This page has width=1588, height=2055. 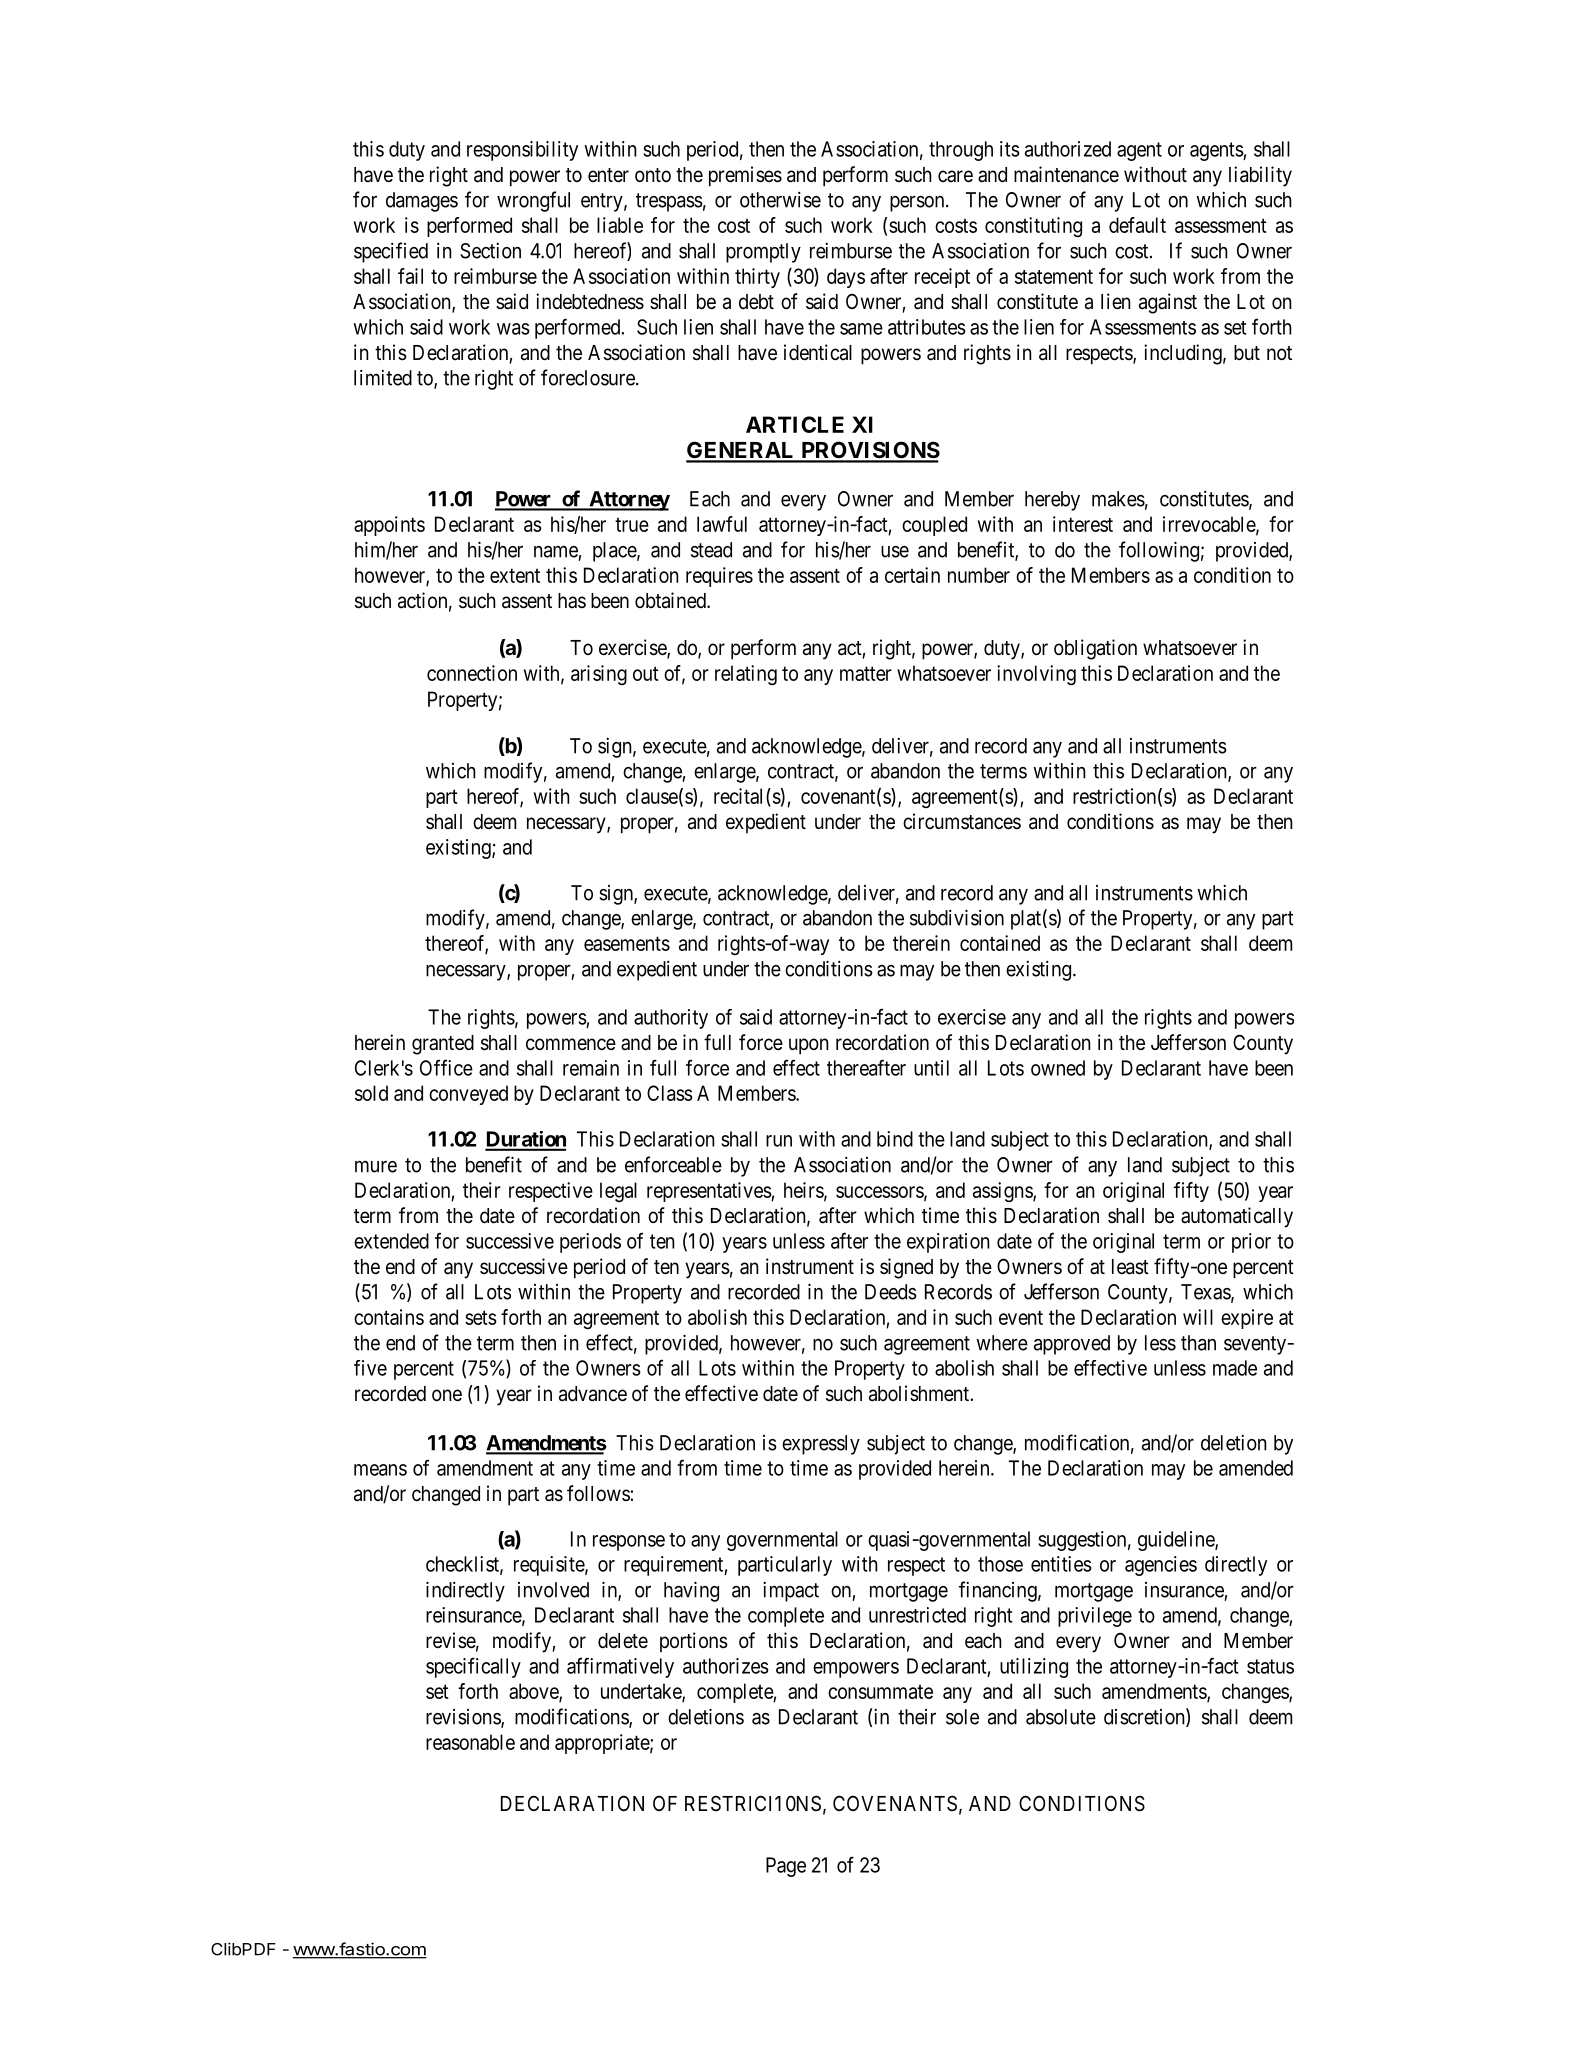 I want to click on Deeds, so click(x=891, y=1292).
